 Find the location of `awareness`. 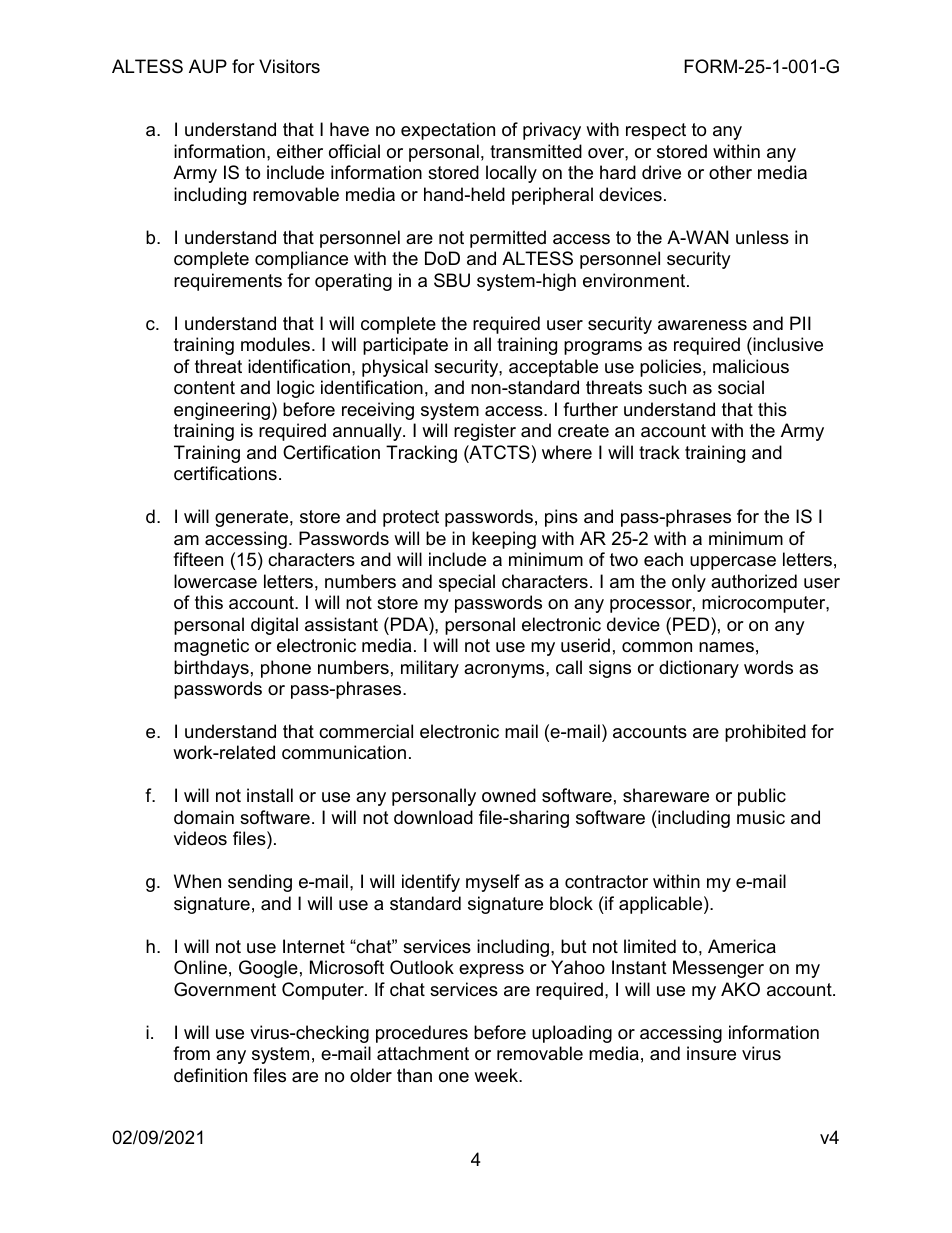

awareness is located at coordinates (702, 325).
